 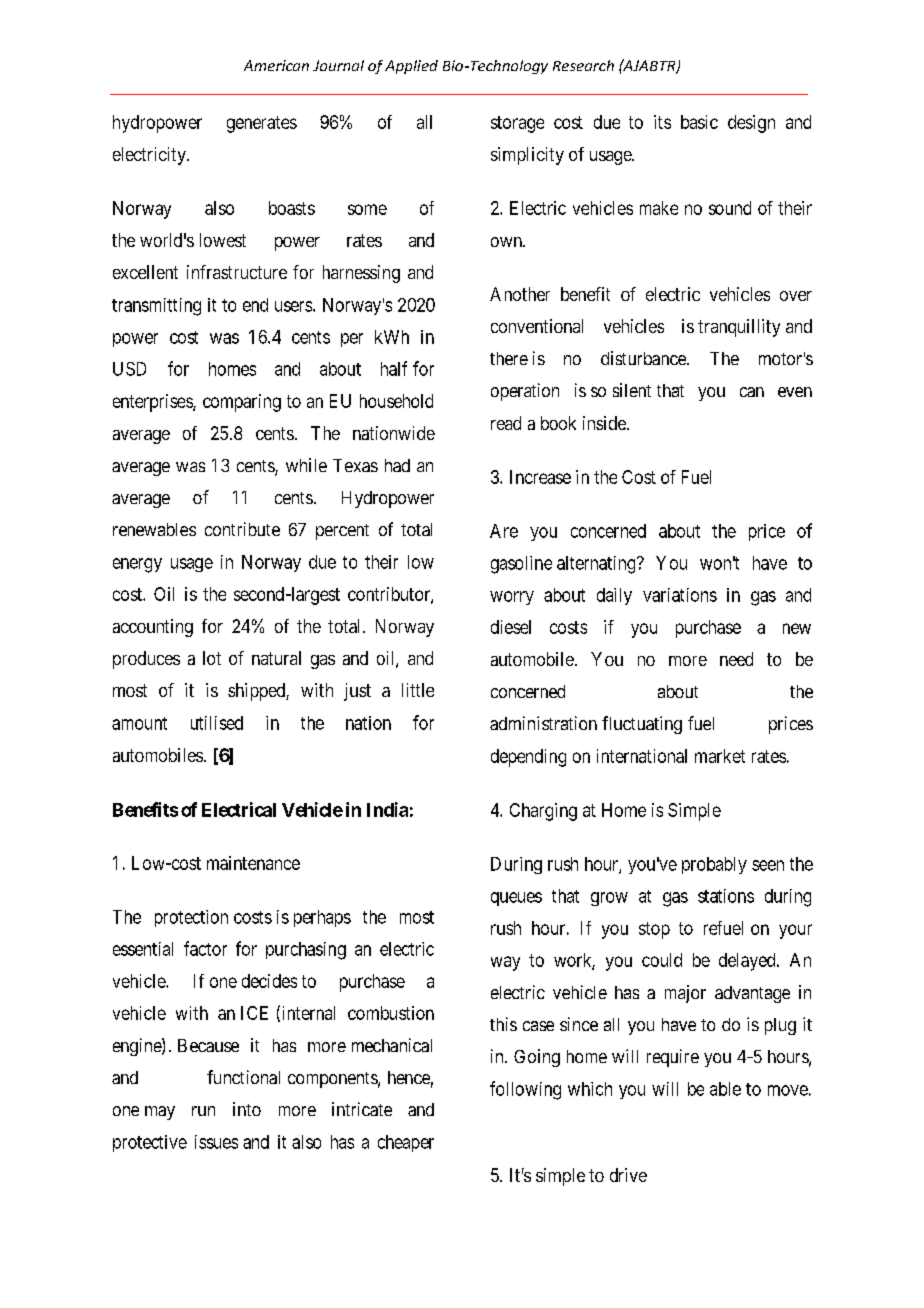 What do you see at coordinates (517, 124) in the page?
I see `storage` at bounding box center [517, 124].
